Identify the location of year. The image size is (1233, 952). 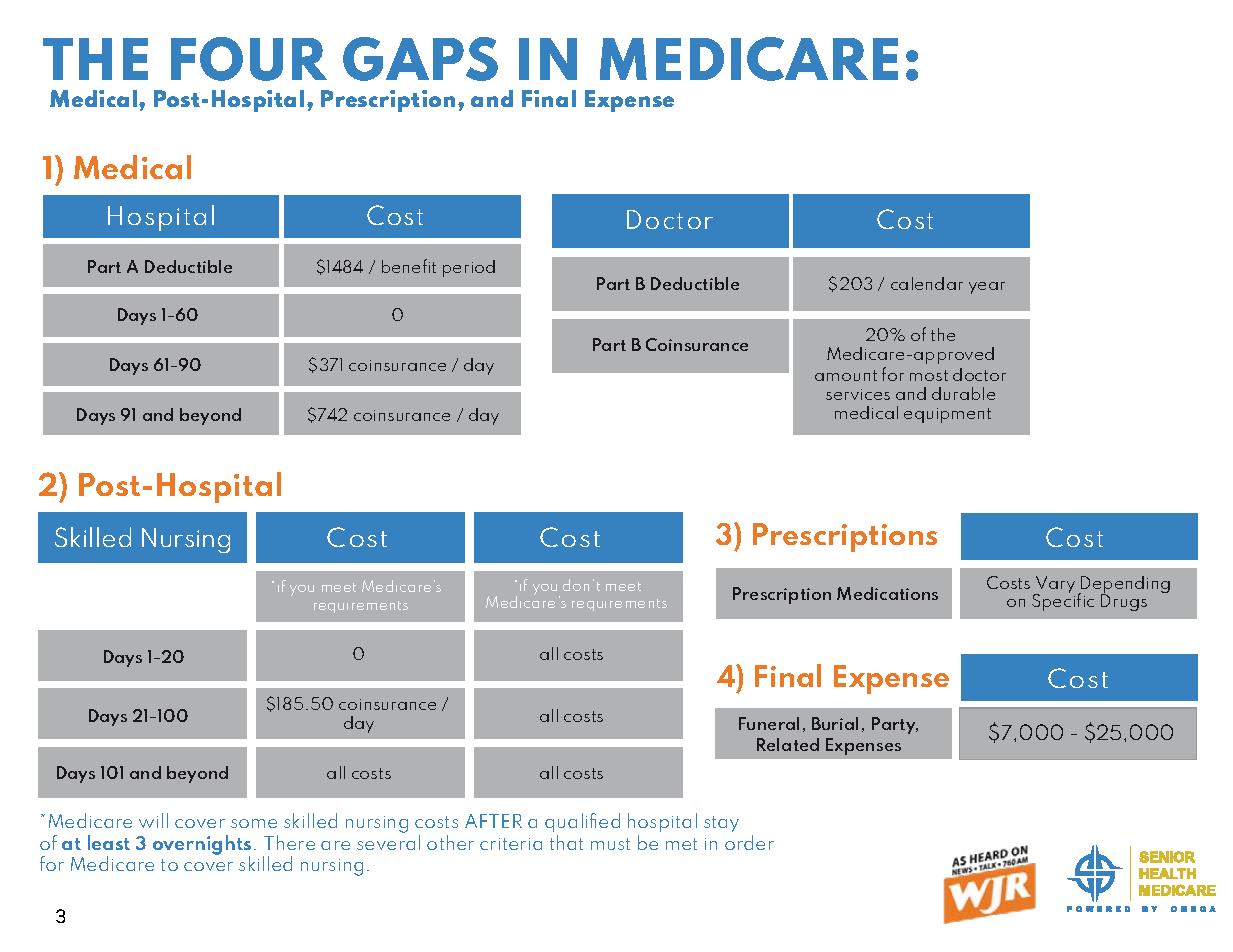
(987, 288).
